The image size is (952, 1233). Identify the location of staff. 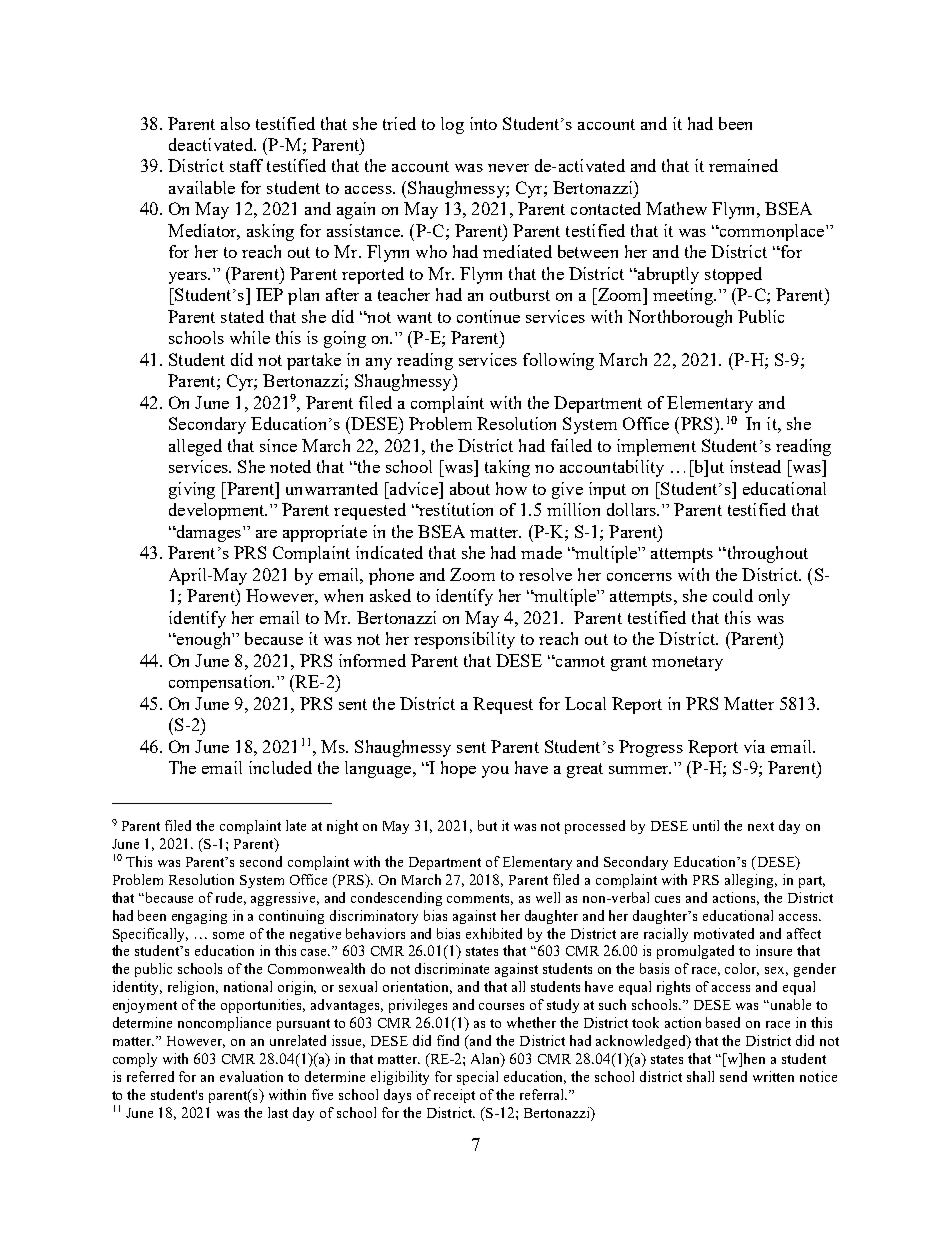
(246, 165).
